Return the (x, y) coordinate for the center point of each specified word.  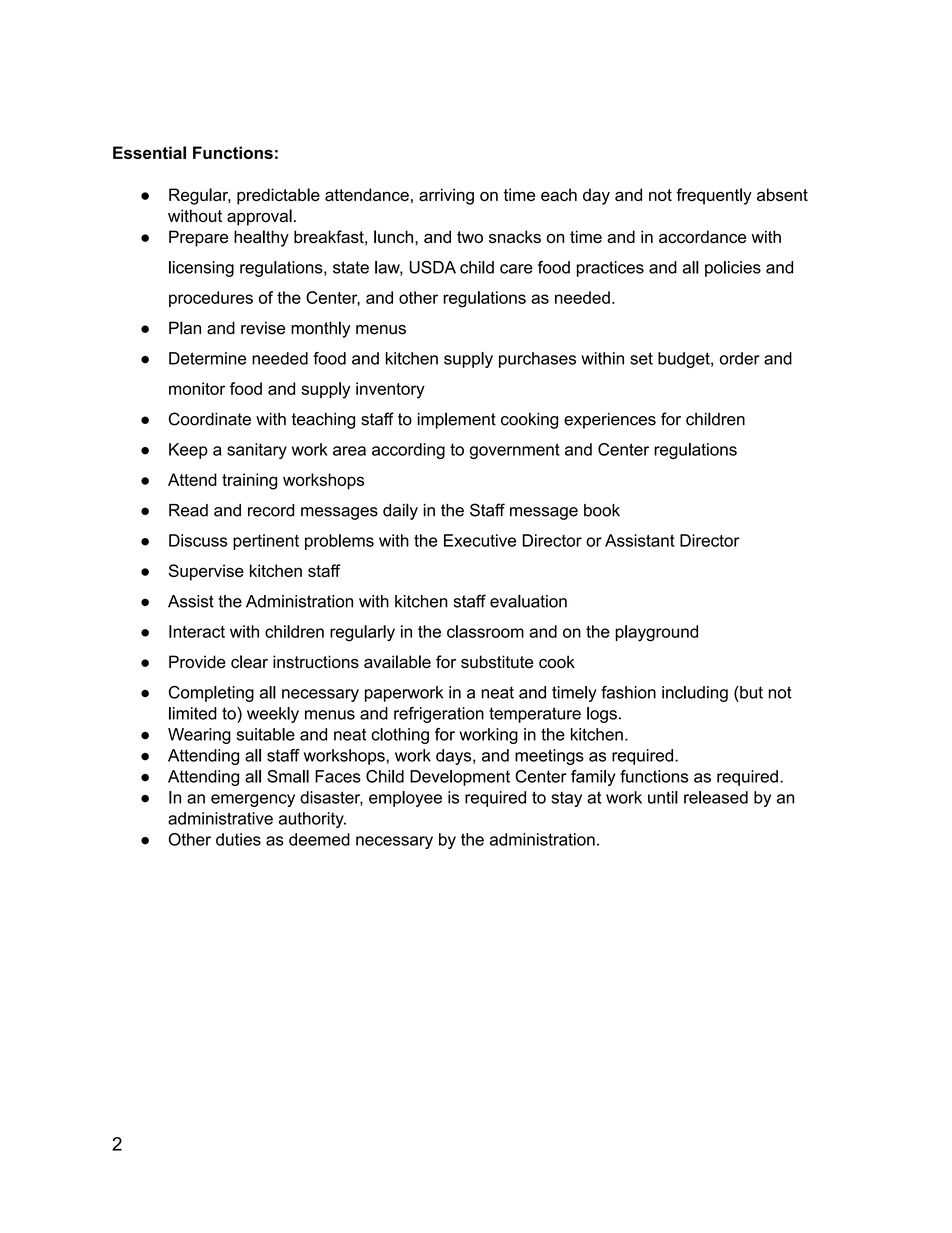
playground (656, 633)
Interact (197, 631)
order (740, 358)
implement (457, 420)
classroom (485, 631)
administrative (220, 818)
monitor (197, 388)
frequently (714, 196)
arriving (446, 196)
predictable (278, 196)
